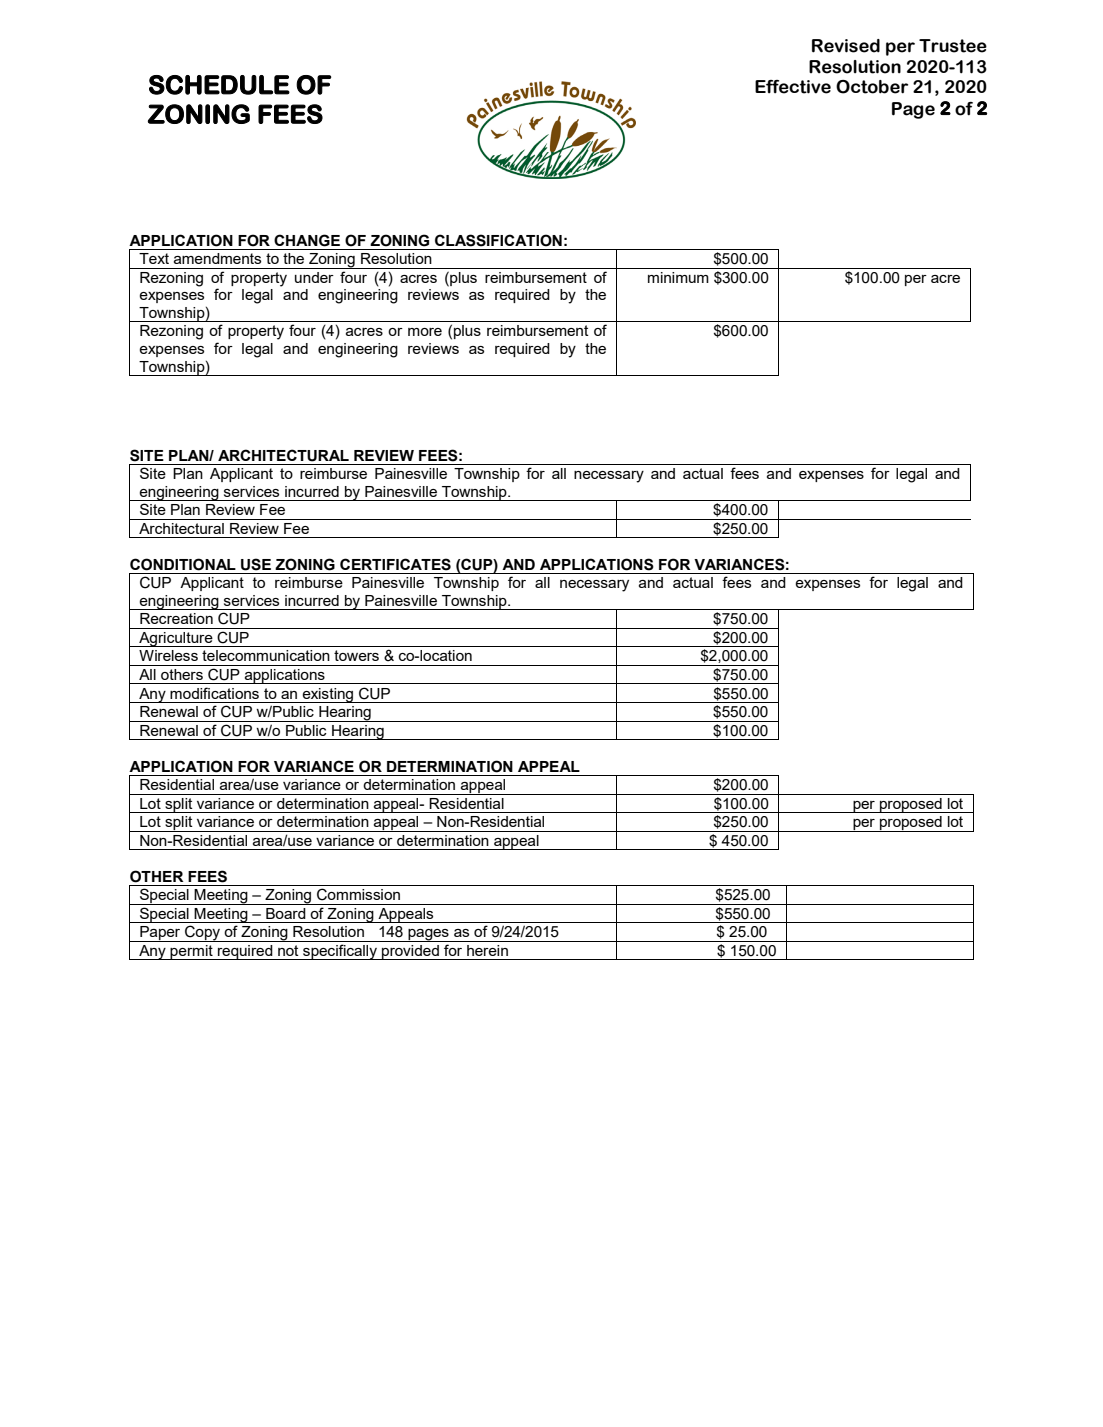 This screenshot has width=1103, height=1427. Describe the element at coordinates (160, 934) in the screenshot. I see `Paper` at that location.
